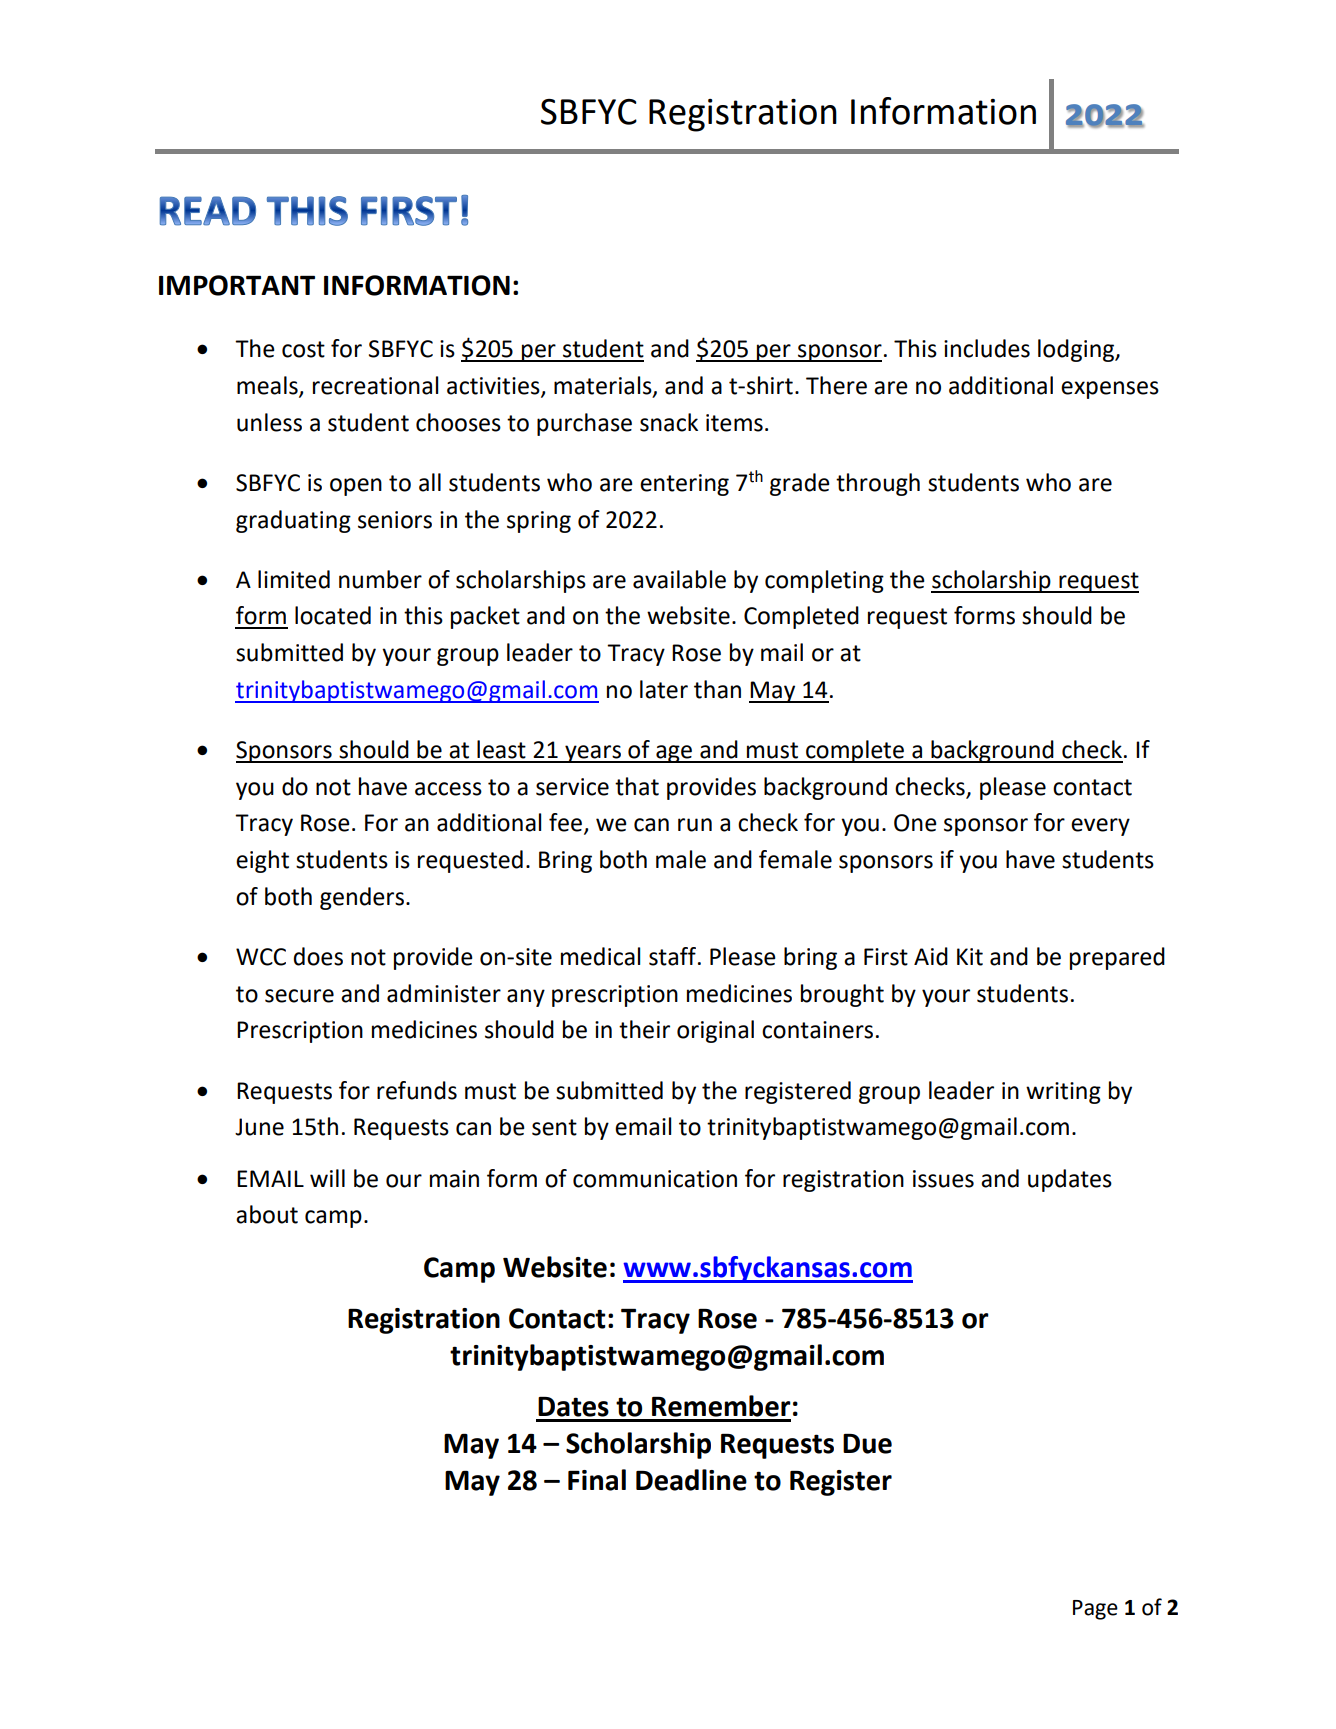  What do you see at coordinates (691, 1480) in the screenshot?
I see `Deadline` at bounding box center [691, 1480].
